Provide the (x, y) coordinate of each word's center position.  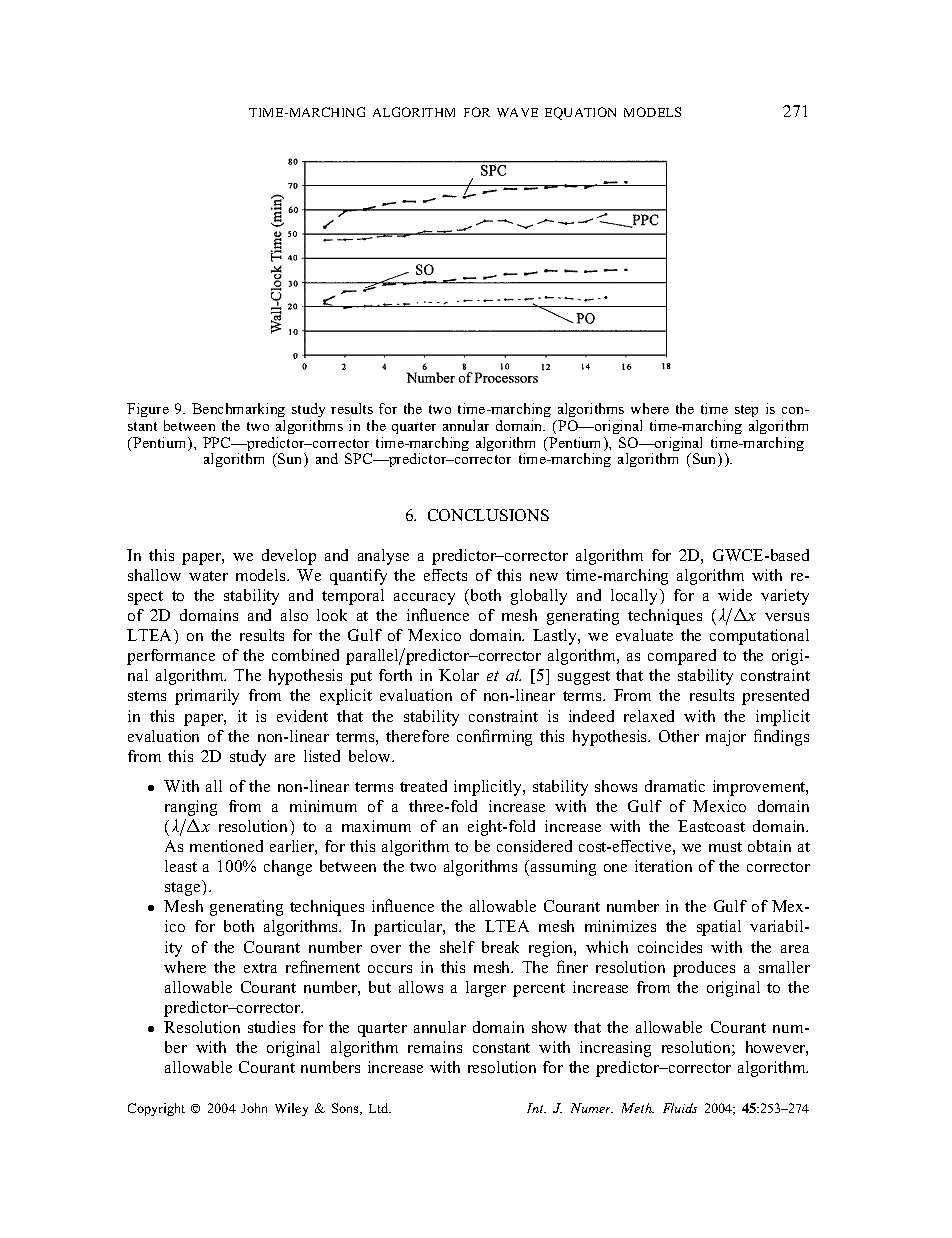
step (746, 413)
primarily (207, 697)
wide (735, 595)
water (208, 576)
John (254, 1108)
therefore (417, 736)
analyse (383, 557)
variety (785, 597)
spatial (719, 928)
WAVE (517, 112)
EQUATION (580, 113)
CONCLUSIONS (488, 515)
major (726, 738)
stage (184, 888)
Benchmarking (238, 412)
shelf (457, 947)
